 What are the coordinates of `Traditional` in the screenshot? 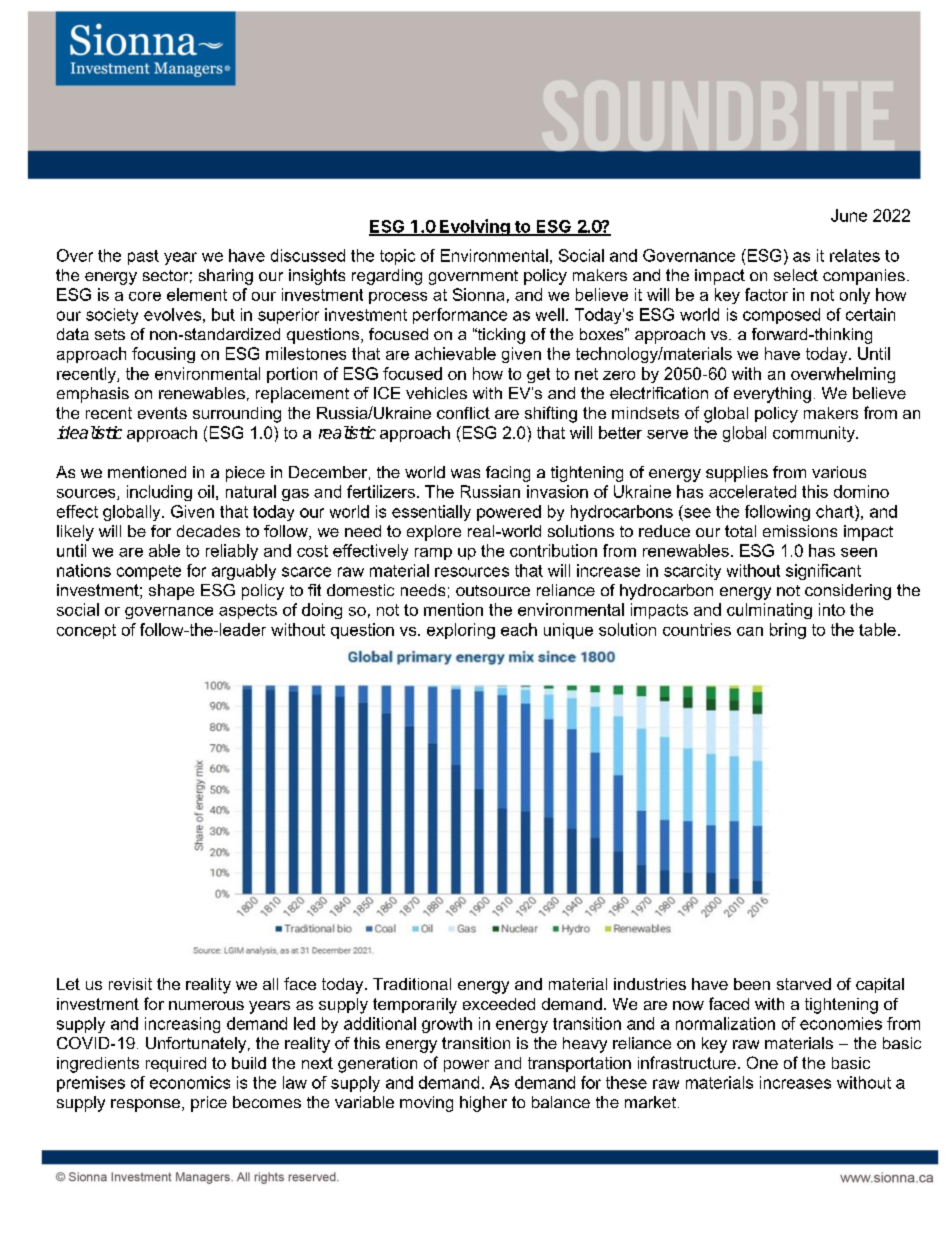 It's located at (412, 984).
